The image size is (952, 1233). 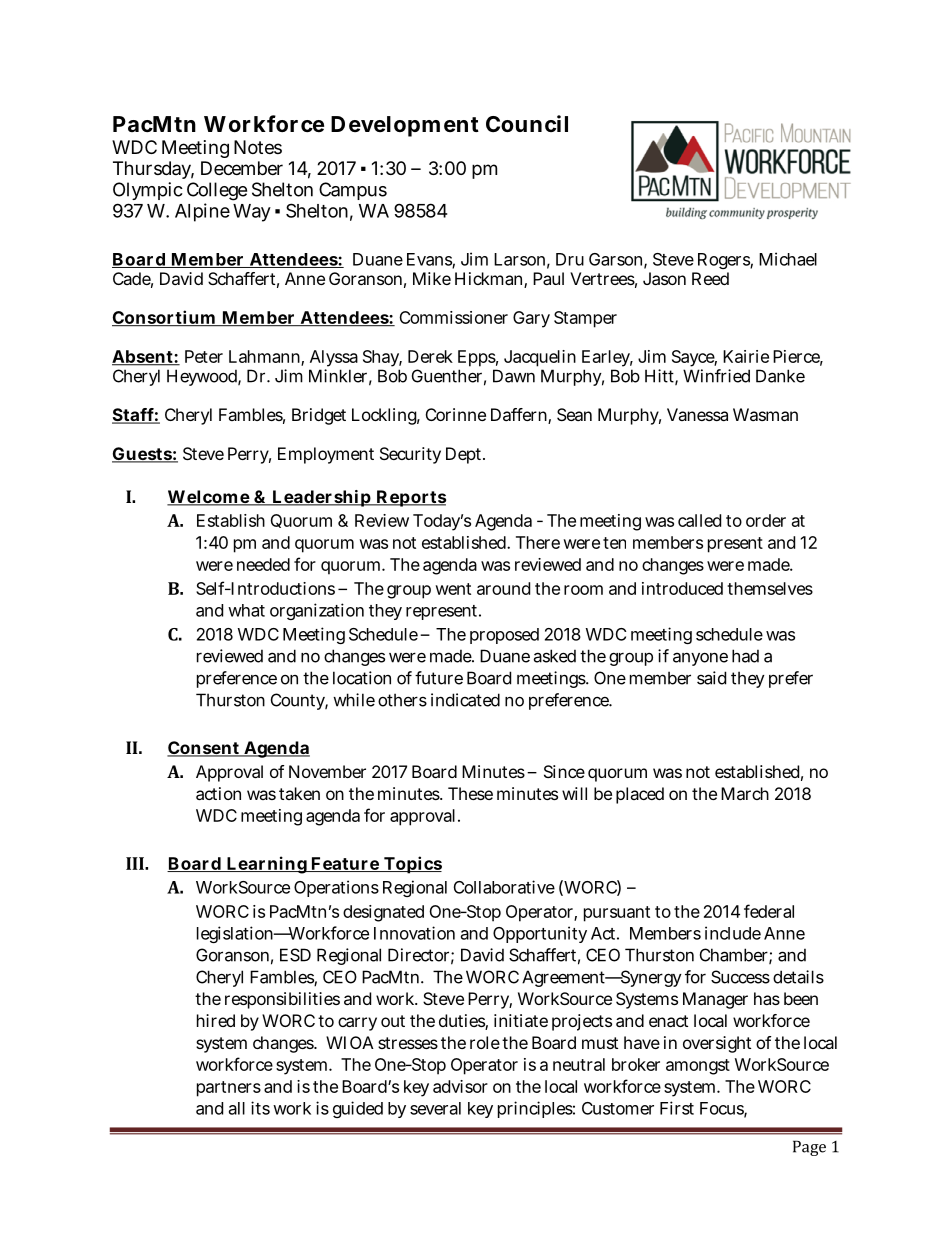 What do you see at coordinates (465, 455) in the page?
I see `Dept` at bounding box center [465, 455].
